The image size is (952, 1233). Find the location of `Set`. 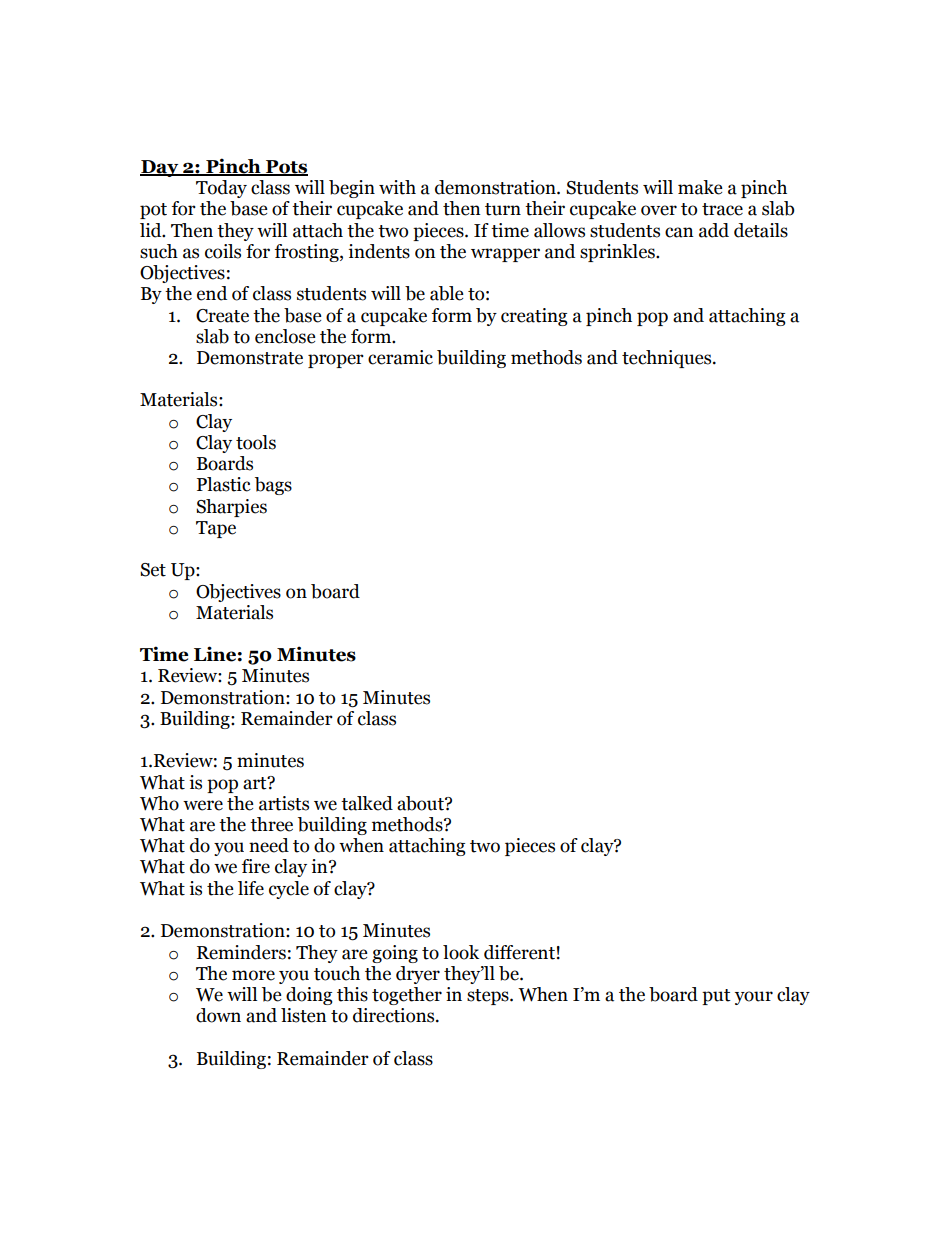

Set is located at coordinates (153, 570).
